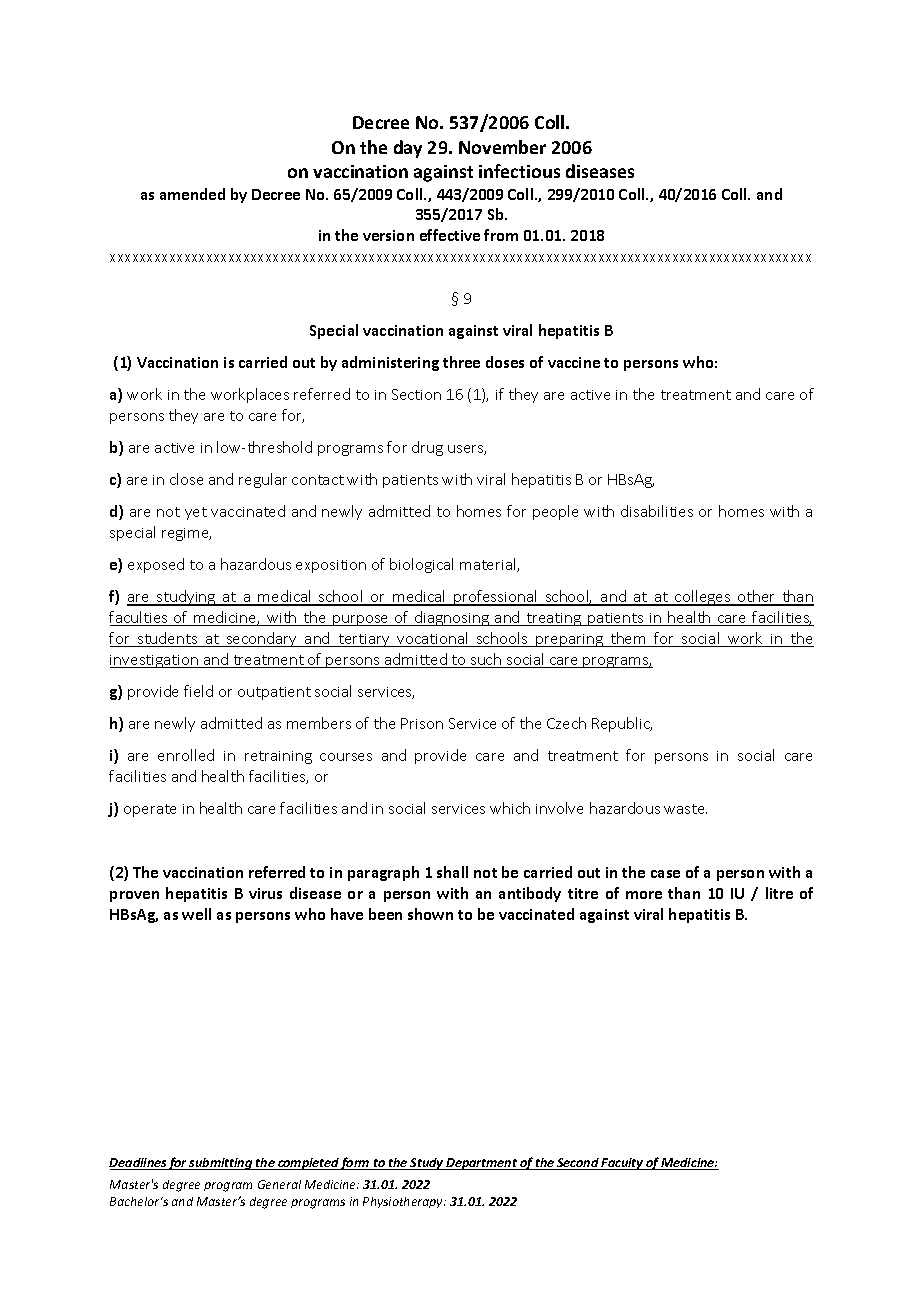 The image size is (924, 1308). What do you see at coordinates (186, 479) in the screenshot?
I see `close` at bounding box center [186, 479].
